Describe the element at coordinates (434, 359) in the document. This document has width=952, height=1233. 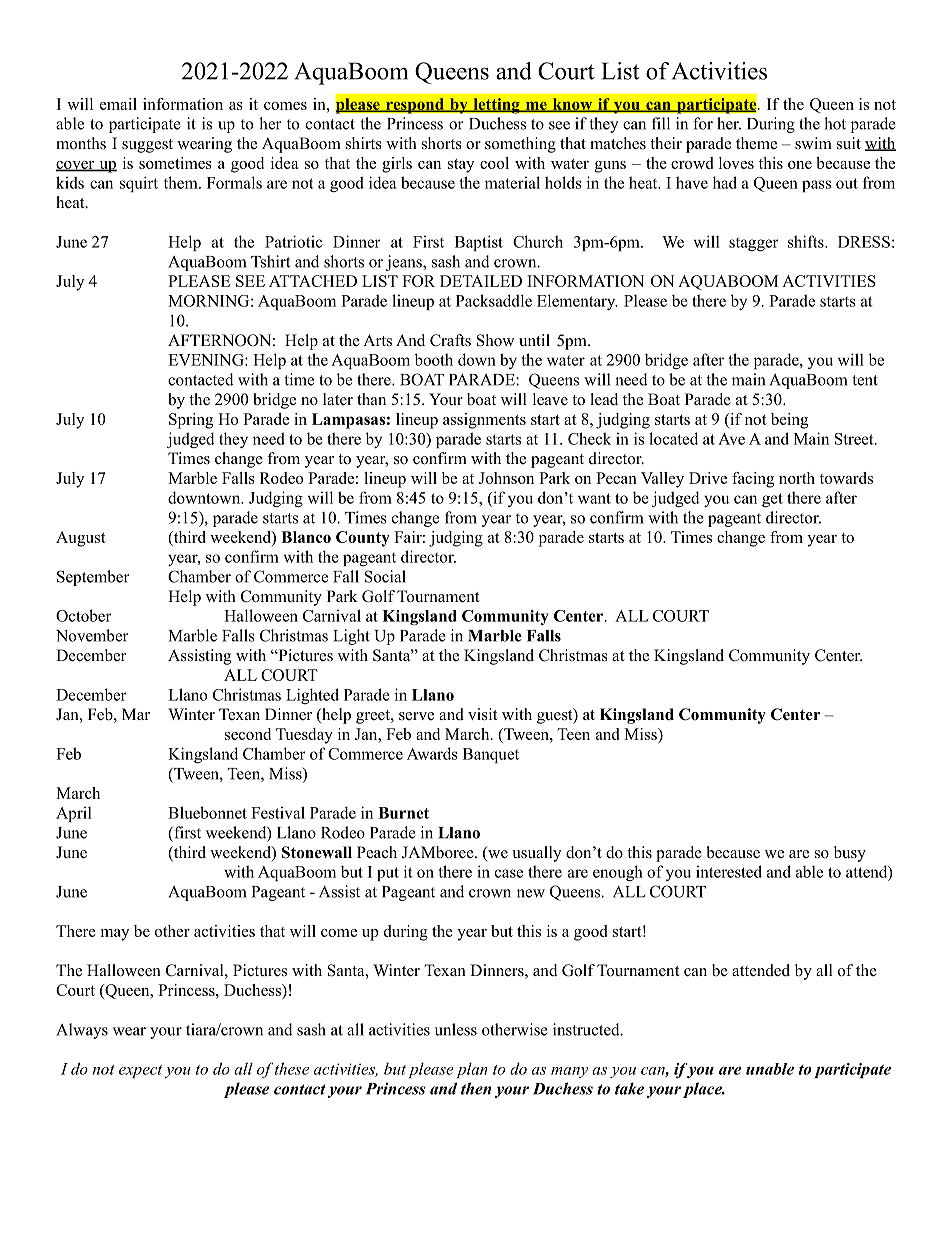
I see `booth` at that location.
